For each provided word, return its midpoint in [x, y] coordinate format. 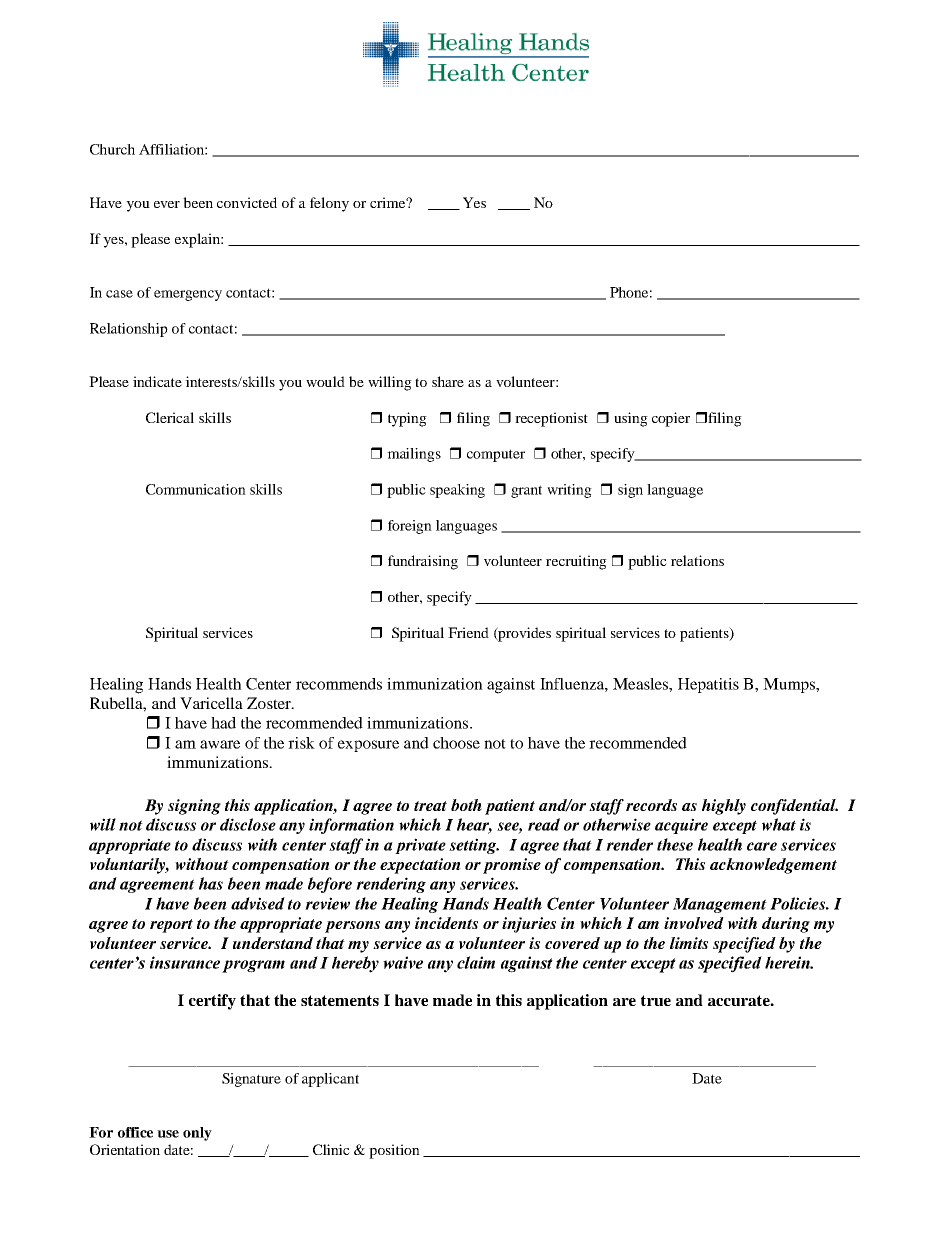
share [448, 381]
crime [388, 202]
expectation [420, 866]
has [211, 883]
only [197, 1134]
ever [167, 204]
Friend [468, 632]
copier [671, 419]
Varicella [211, 703]
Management [720, 905]
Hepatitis [708, 685]
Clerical [170, 417]
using [631, 419]
